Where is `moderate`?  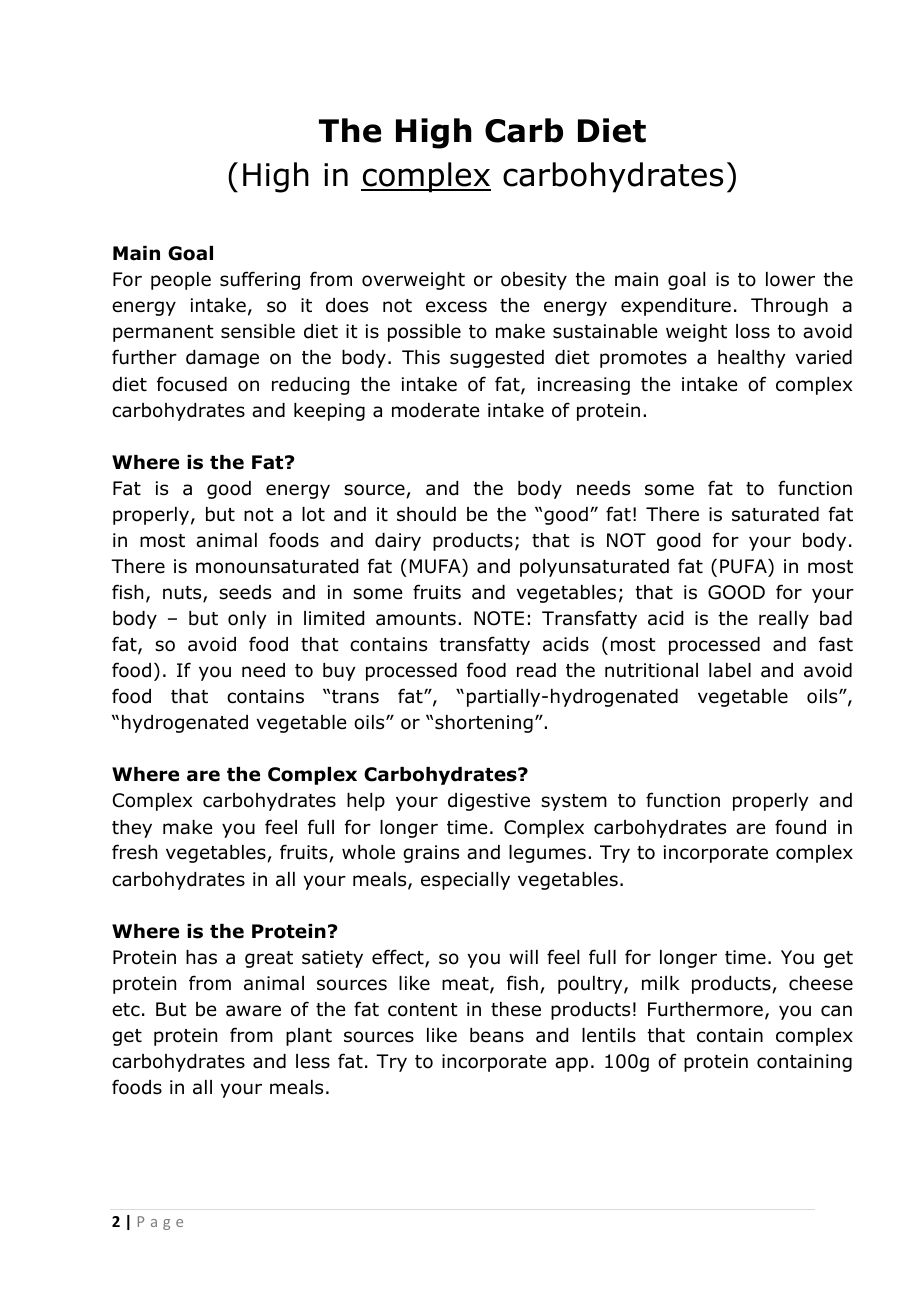
moderate is located at coordinates (435, 410).
